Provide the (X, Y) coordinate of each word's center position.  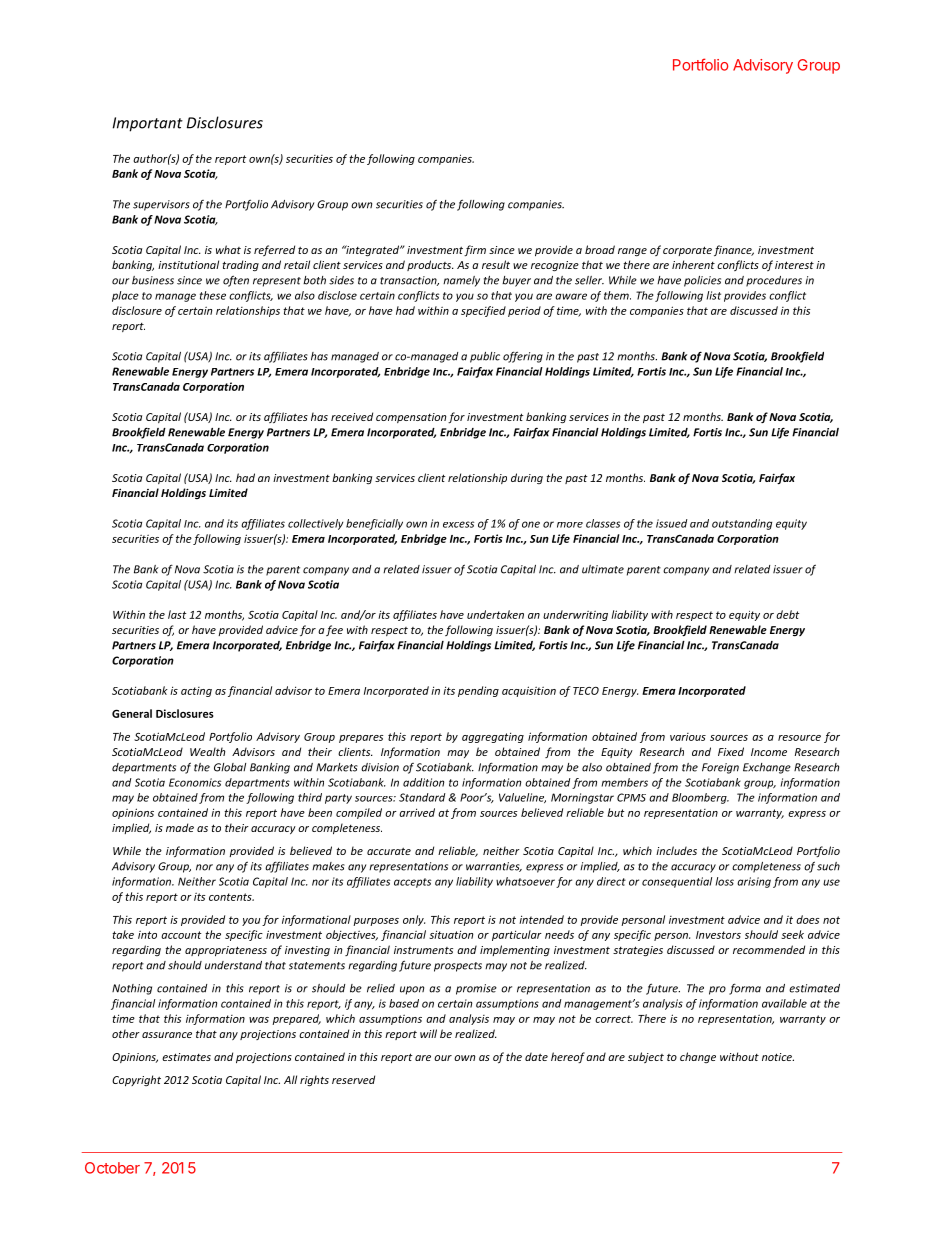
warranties (494, 867)
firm (475, 250)
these (213, 295)
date (536, 1056)
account (181, 935)
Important (148, 124)
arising (754, 882)
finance (734, 250)
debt (787, 614)
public (485, 357)
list (713, 295)
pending (478, 691)
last (177, 614)
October (112, 1168)
